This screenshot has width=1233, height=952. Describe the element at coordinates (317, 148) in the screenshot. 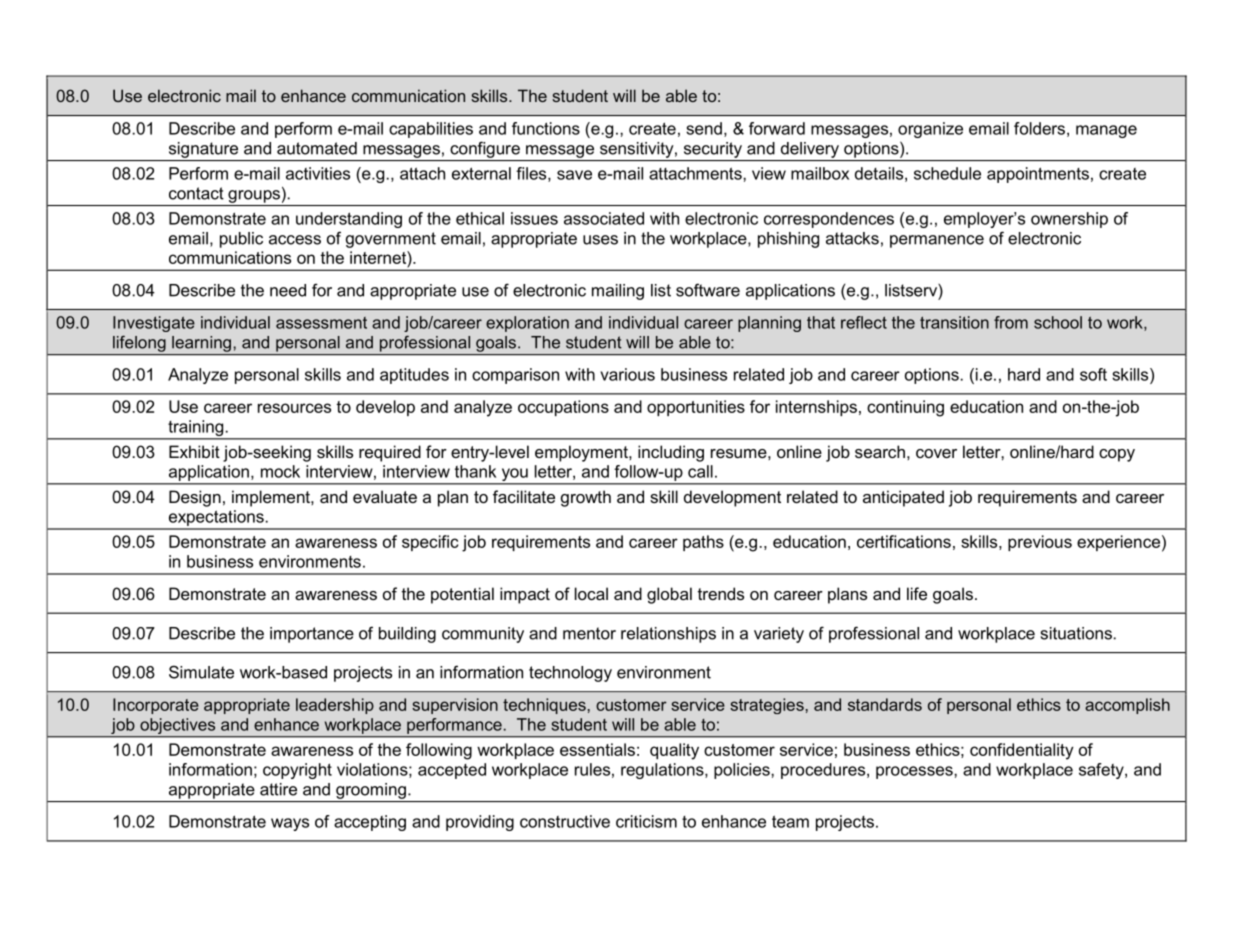

I see `automated` at that location.
